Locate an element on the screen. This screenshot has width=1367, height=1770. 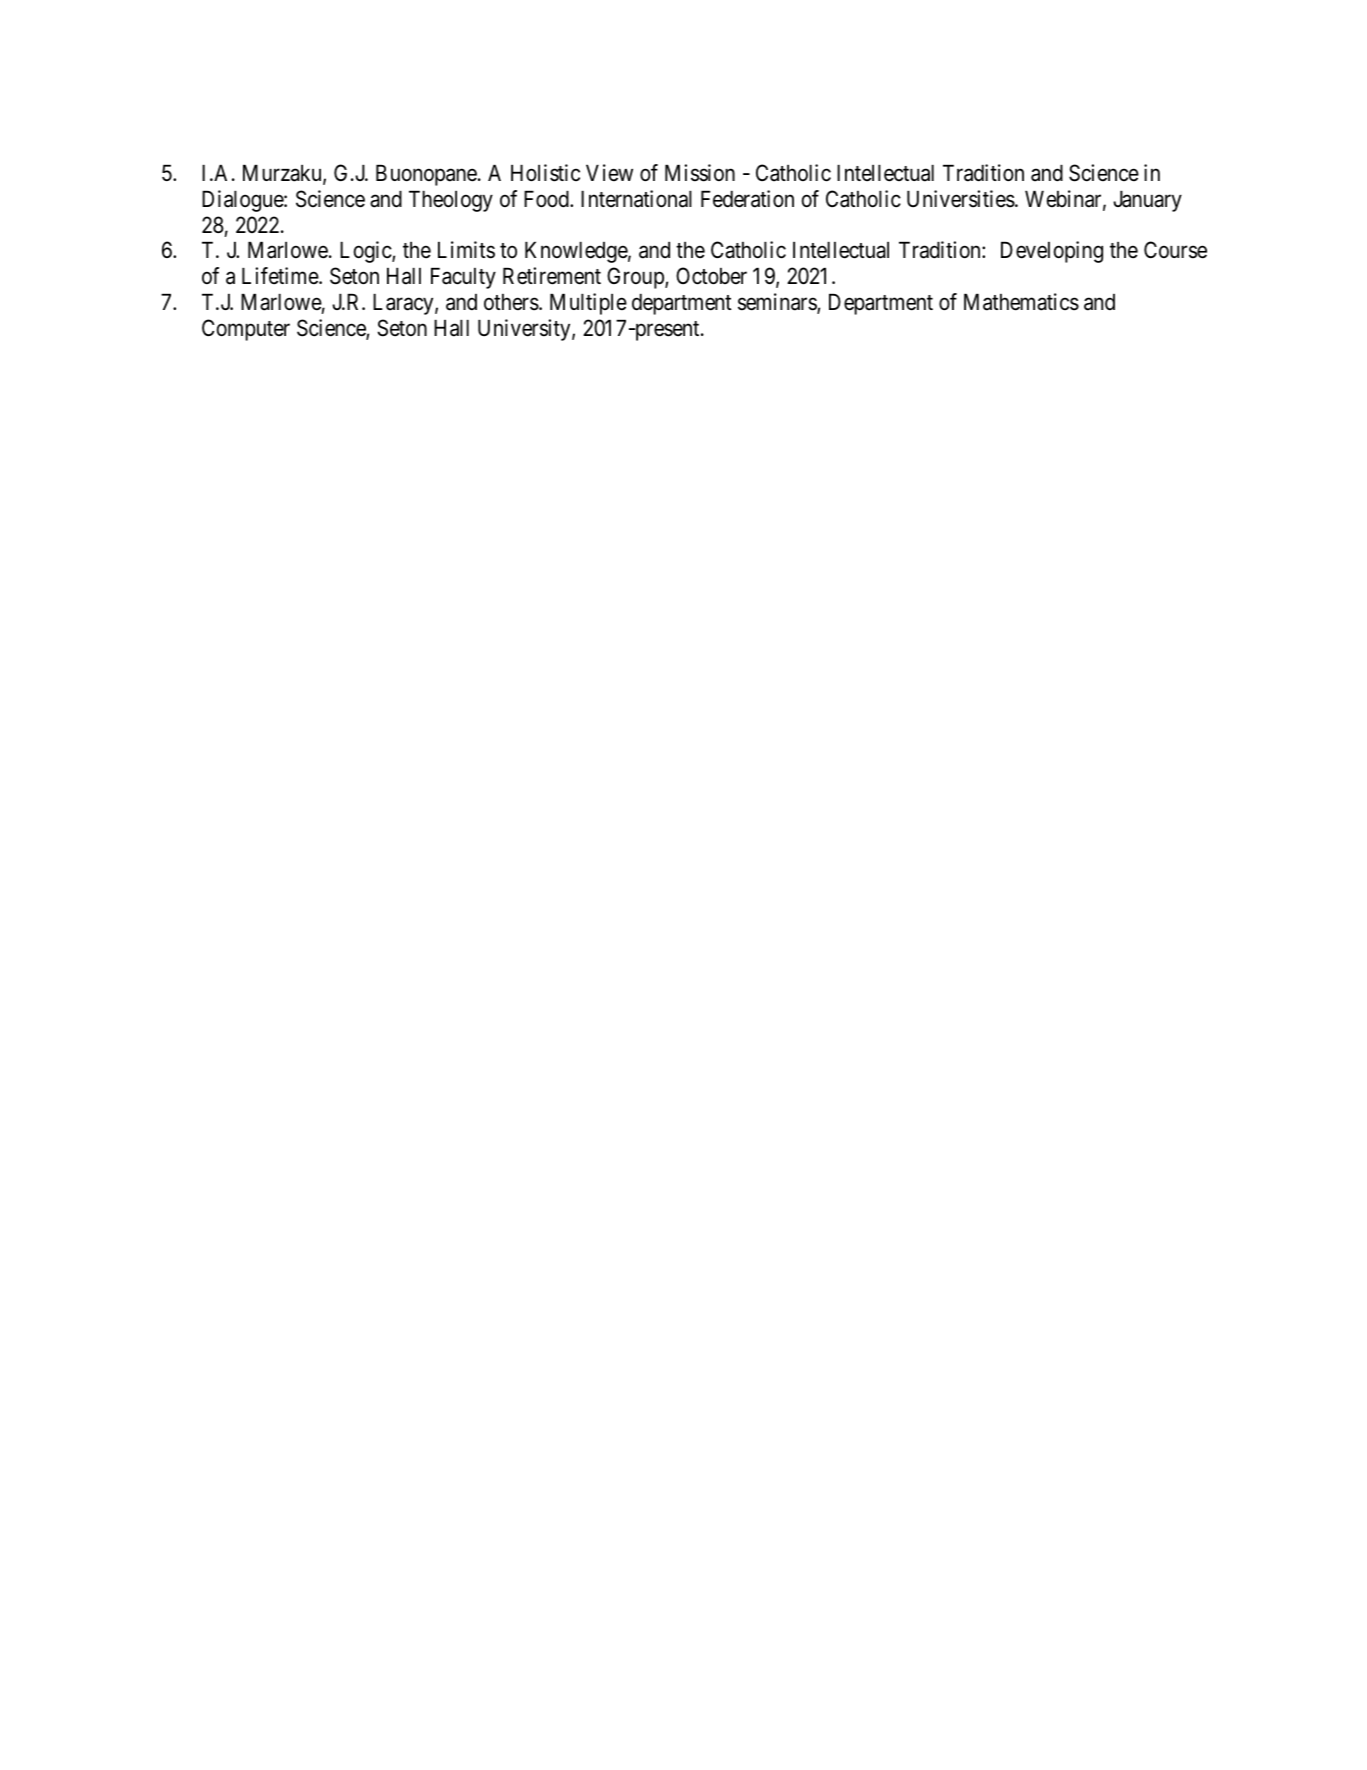
Limits is located at coordinates (466, 250).
